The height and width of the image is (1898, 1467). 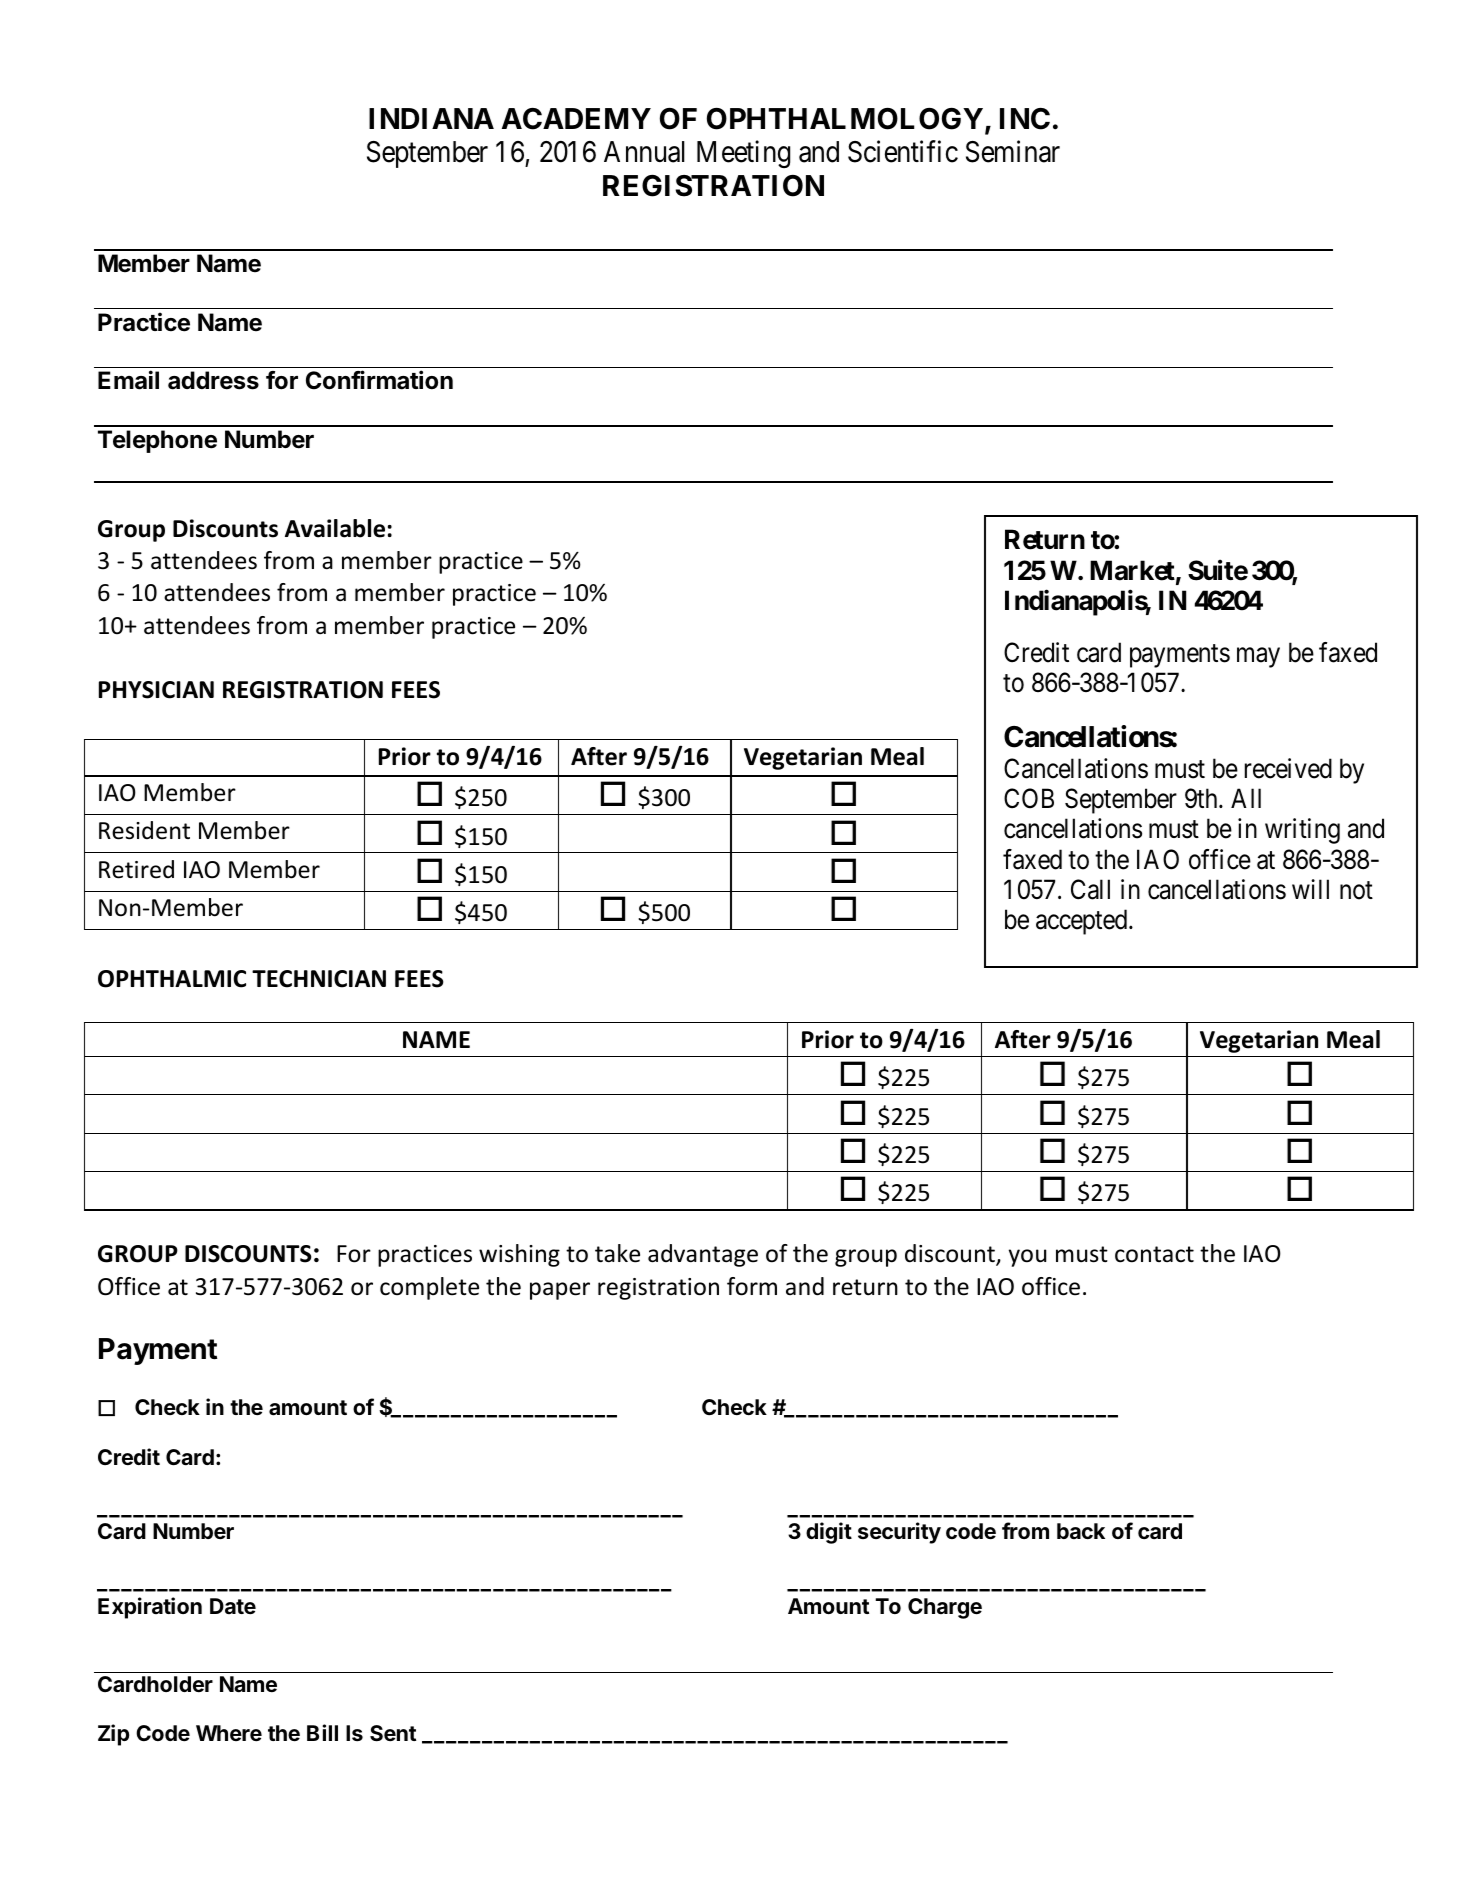 What do you see at coordinates (1154, 1254) in the image?
I see `contact` at bounding box center [1154, 1254].
